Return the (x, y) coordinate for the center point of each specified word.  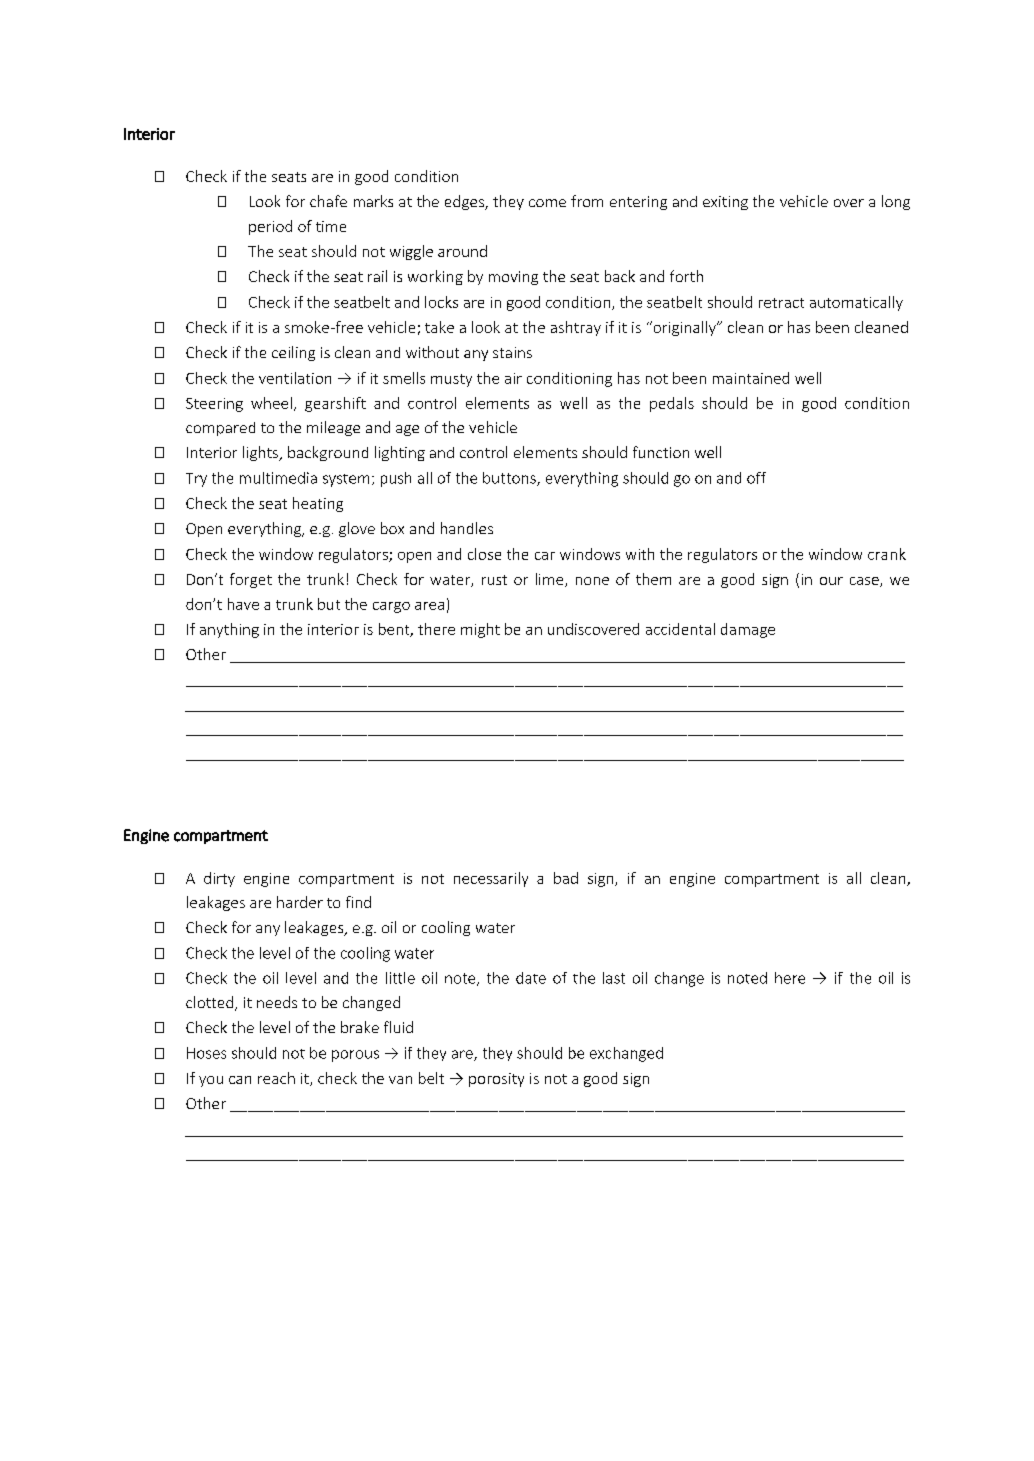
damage (748, 630)
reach (276, 1078)
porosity (496, 1080)
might (480, 630)
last (614, 978)
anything (229, 630)
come (547, 203)
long (896, 202)
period (270, 227)
